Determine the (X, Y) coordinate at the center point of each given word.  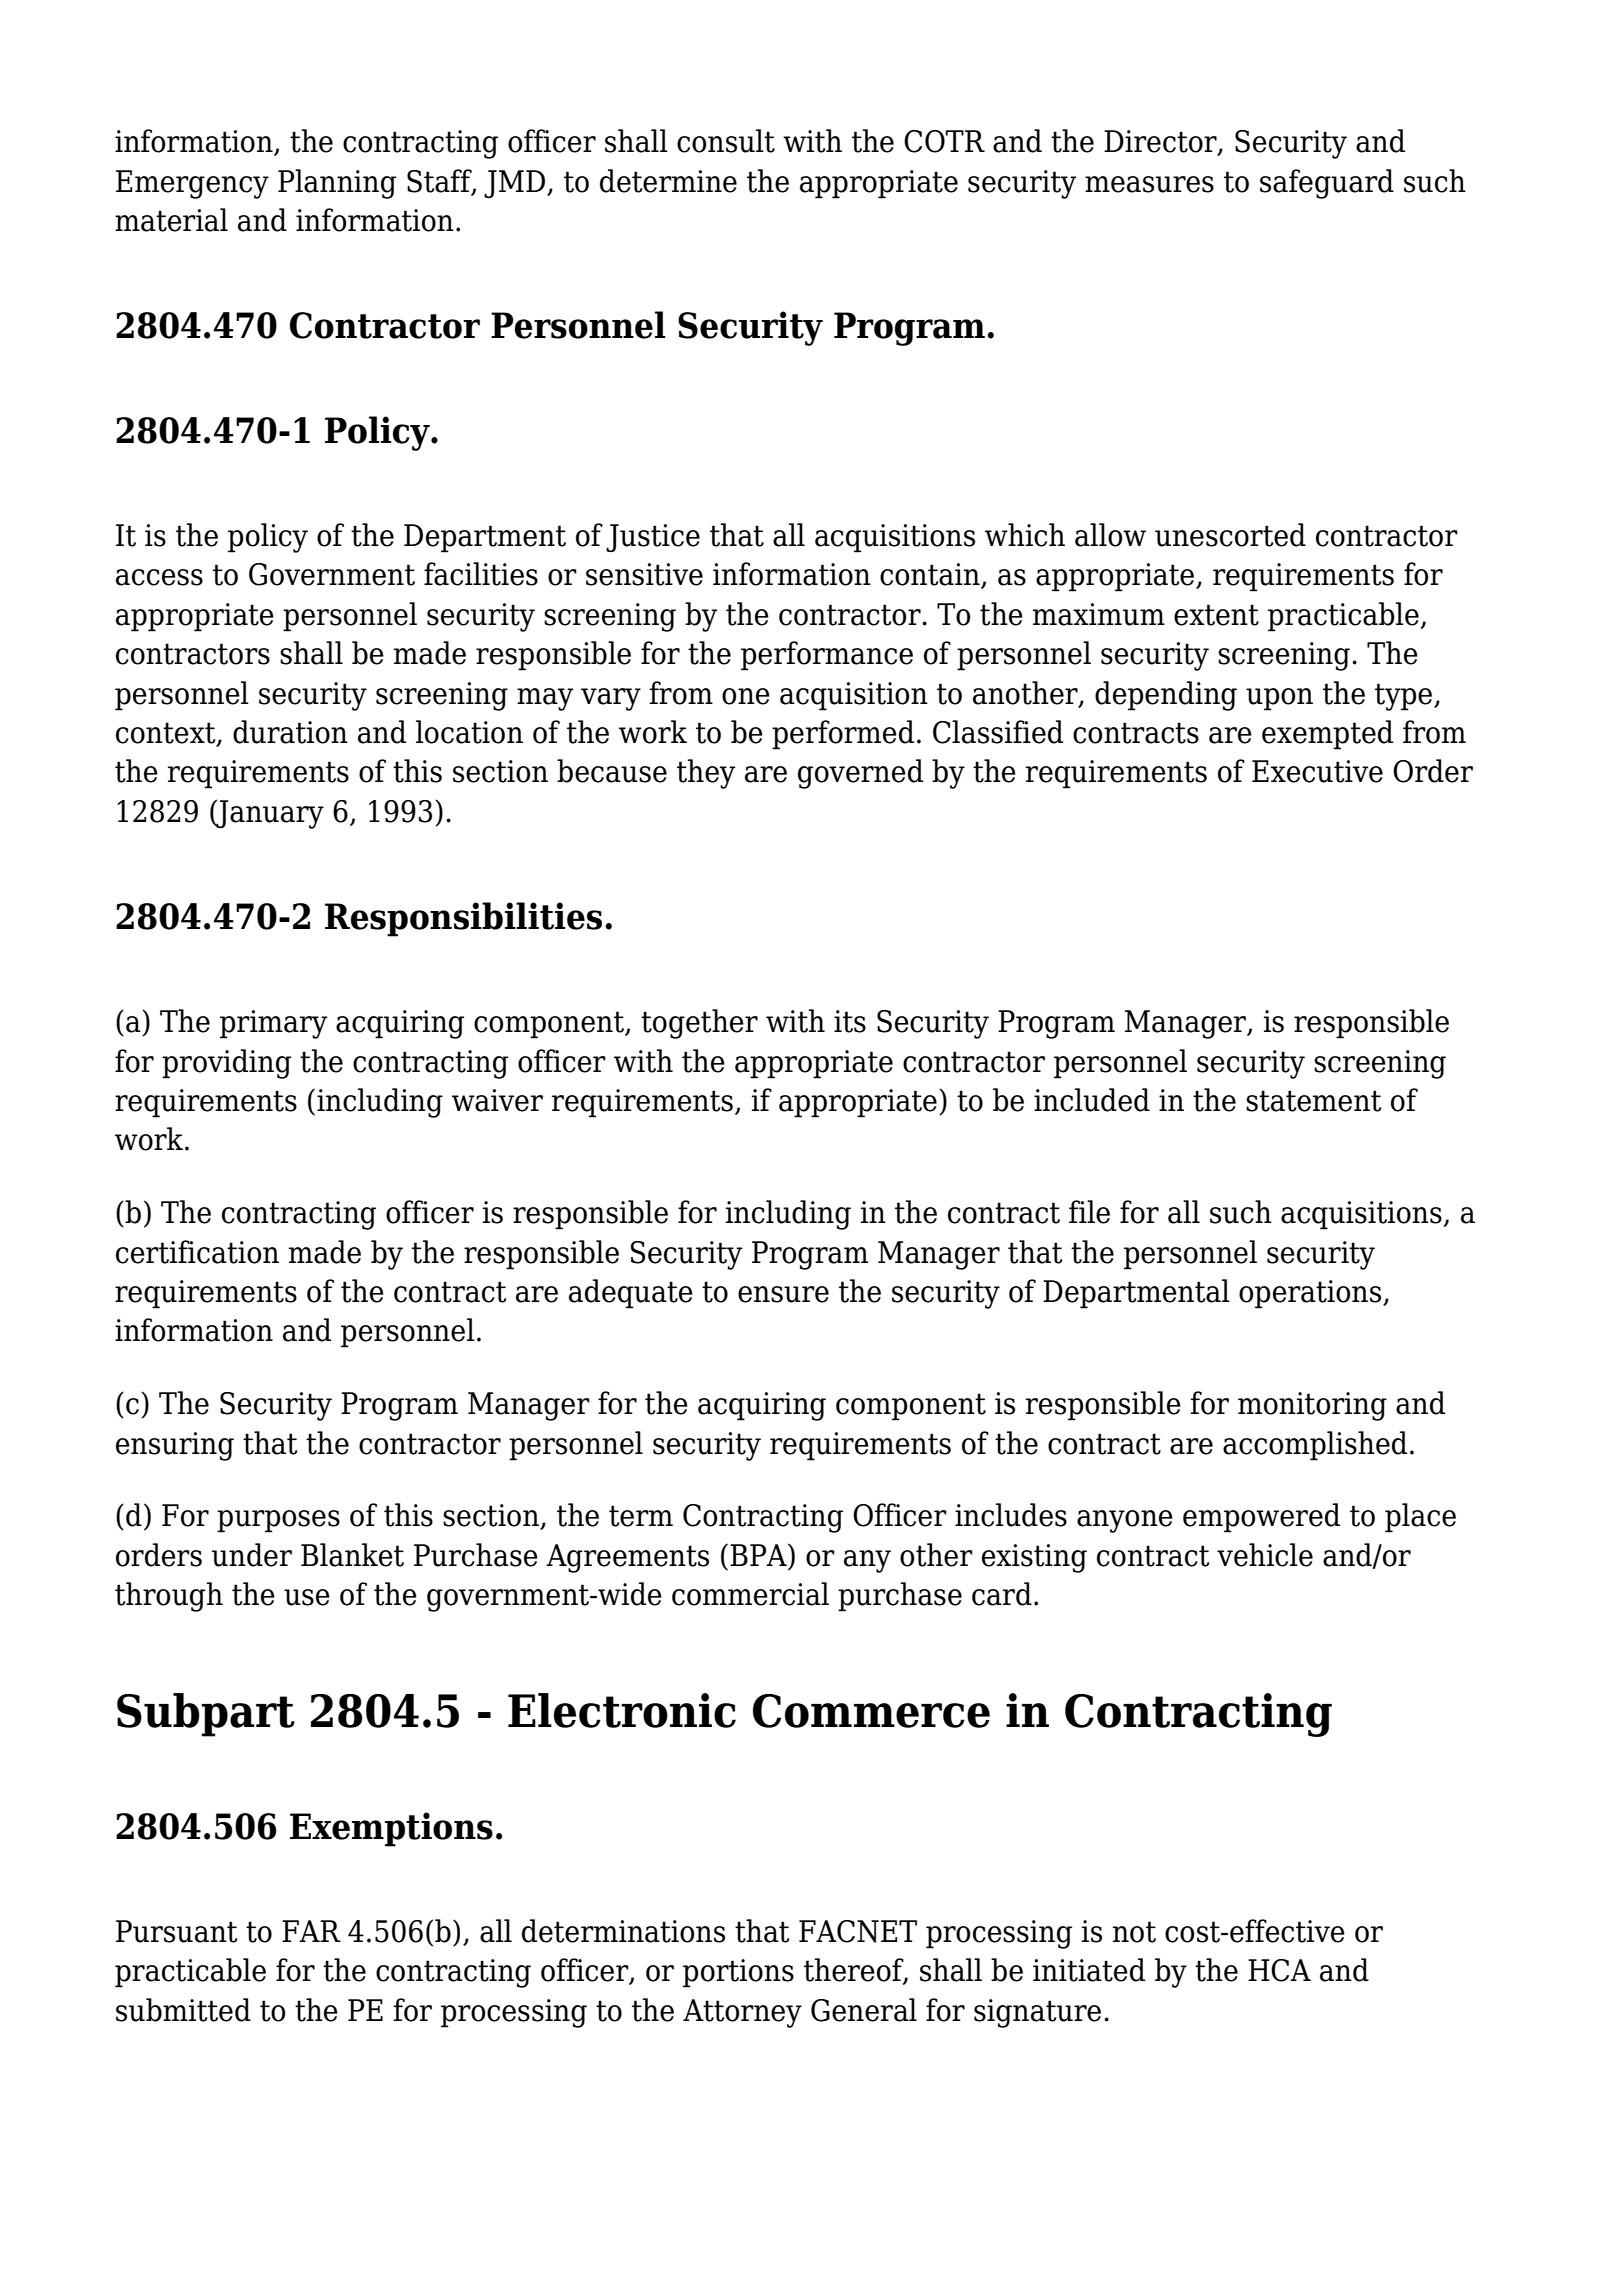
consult (726, 141)
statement (1313, 1101)
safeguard (1327, 184)
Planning (337, 184)
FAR (311, 1931)
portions (738, 1973)
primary (273, 1024)
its (850, 1021)
